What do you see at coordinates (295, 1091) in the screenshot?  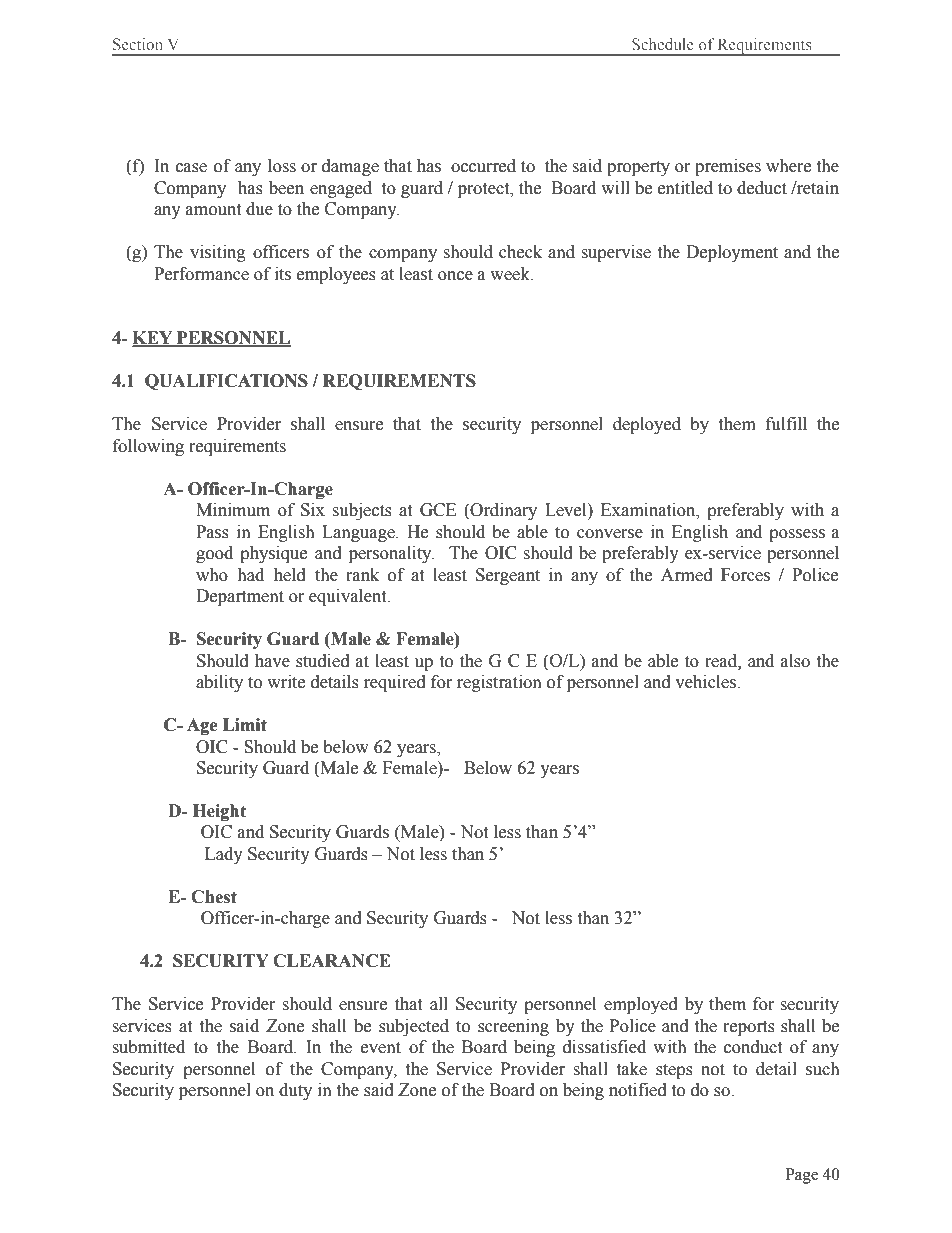 I see `duty` at bounding box center [295, 1091].
